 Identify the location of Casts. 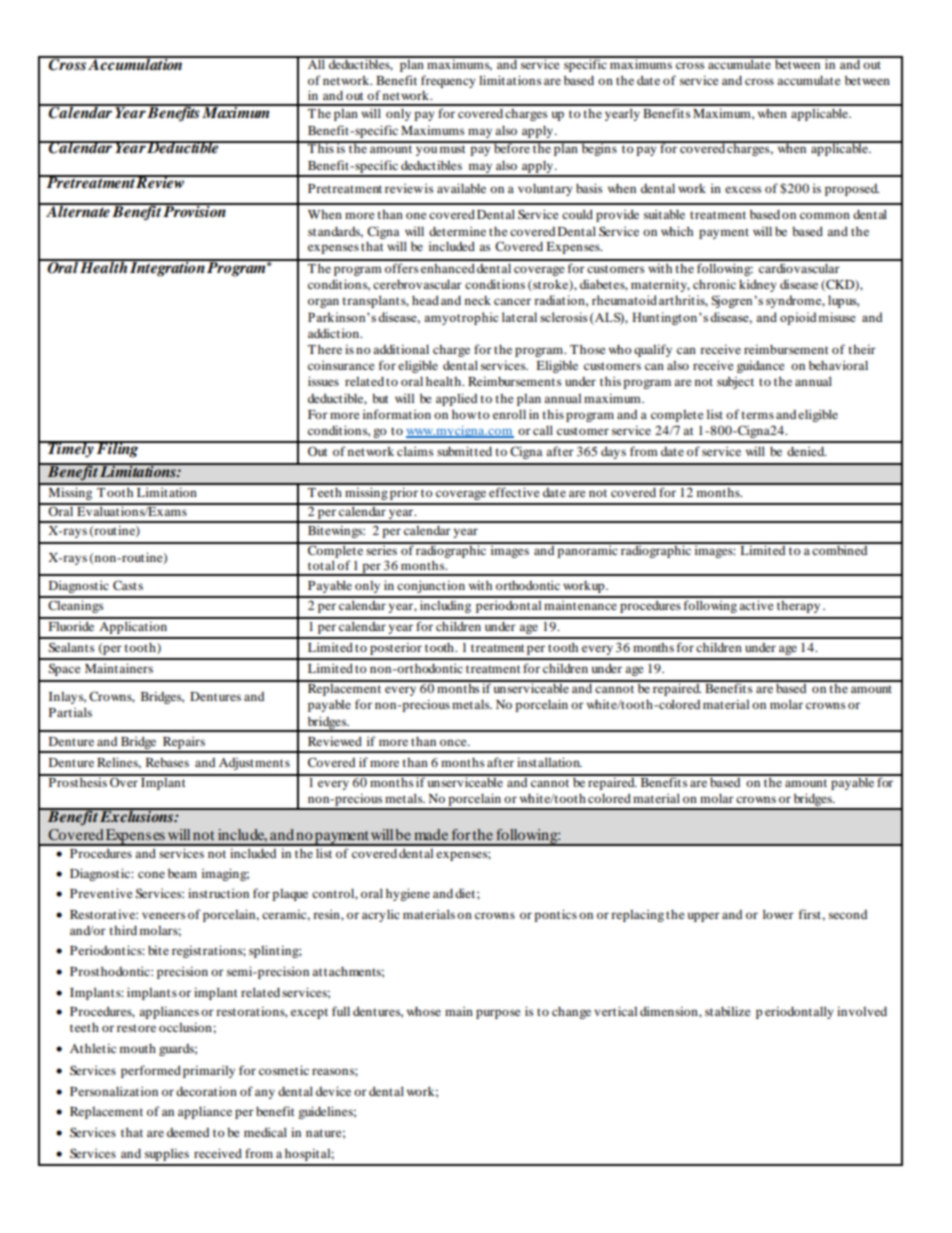
(128, 585).
